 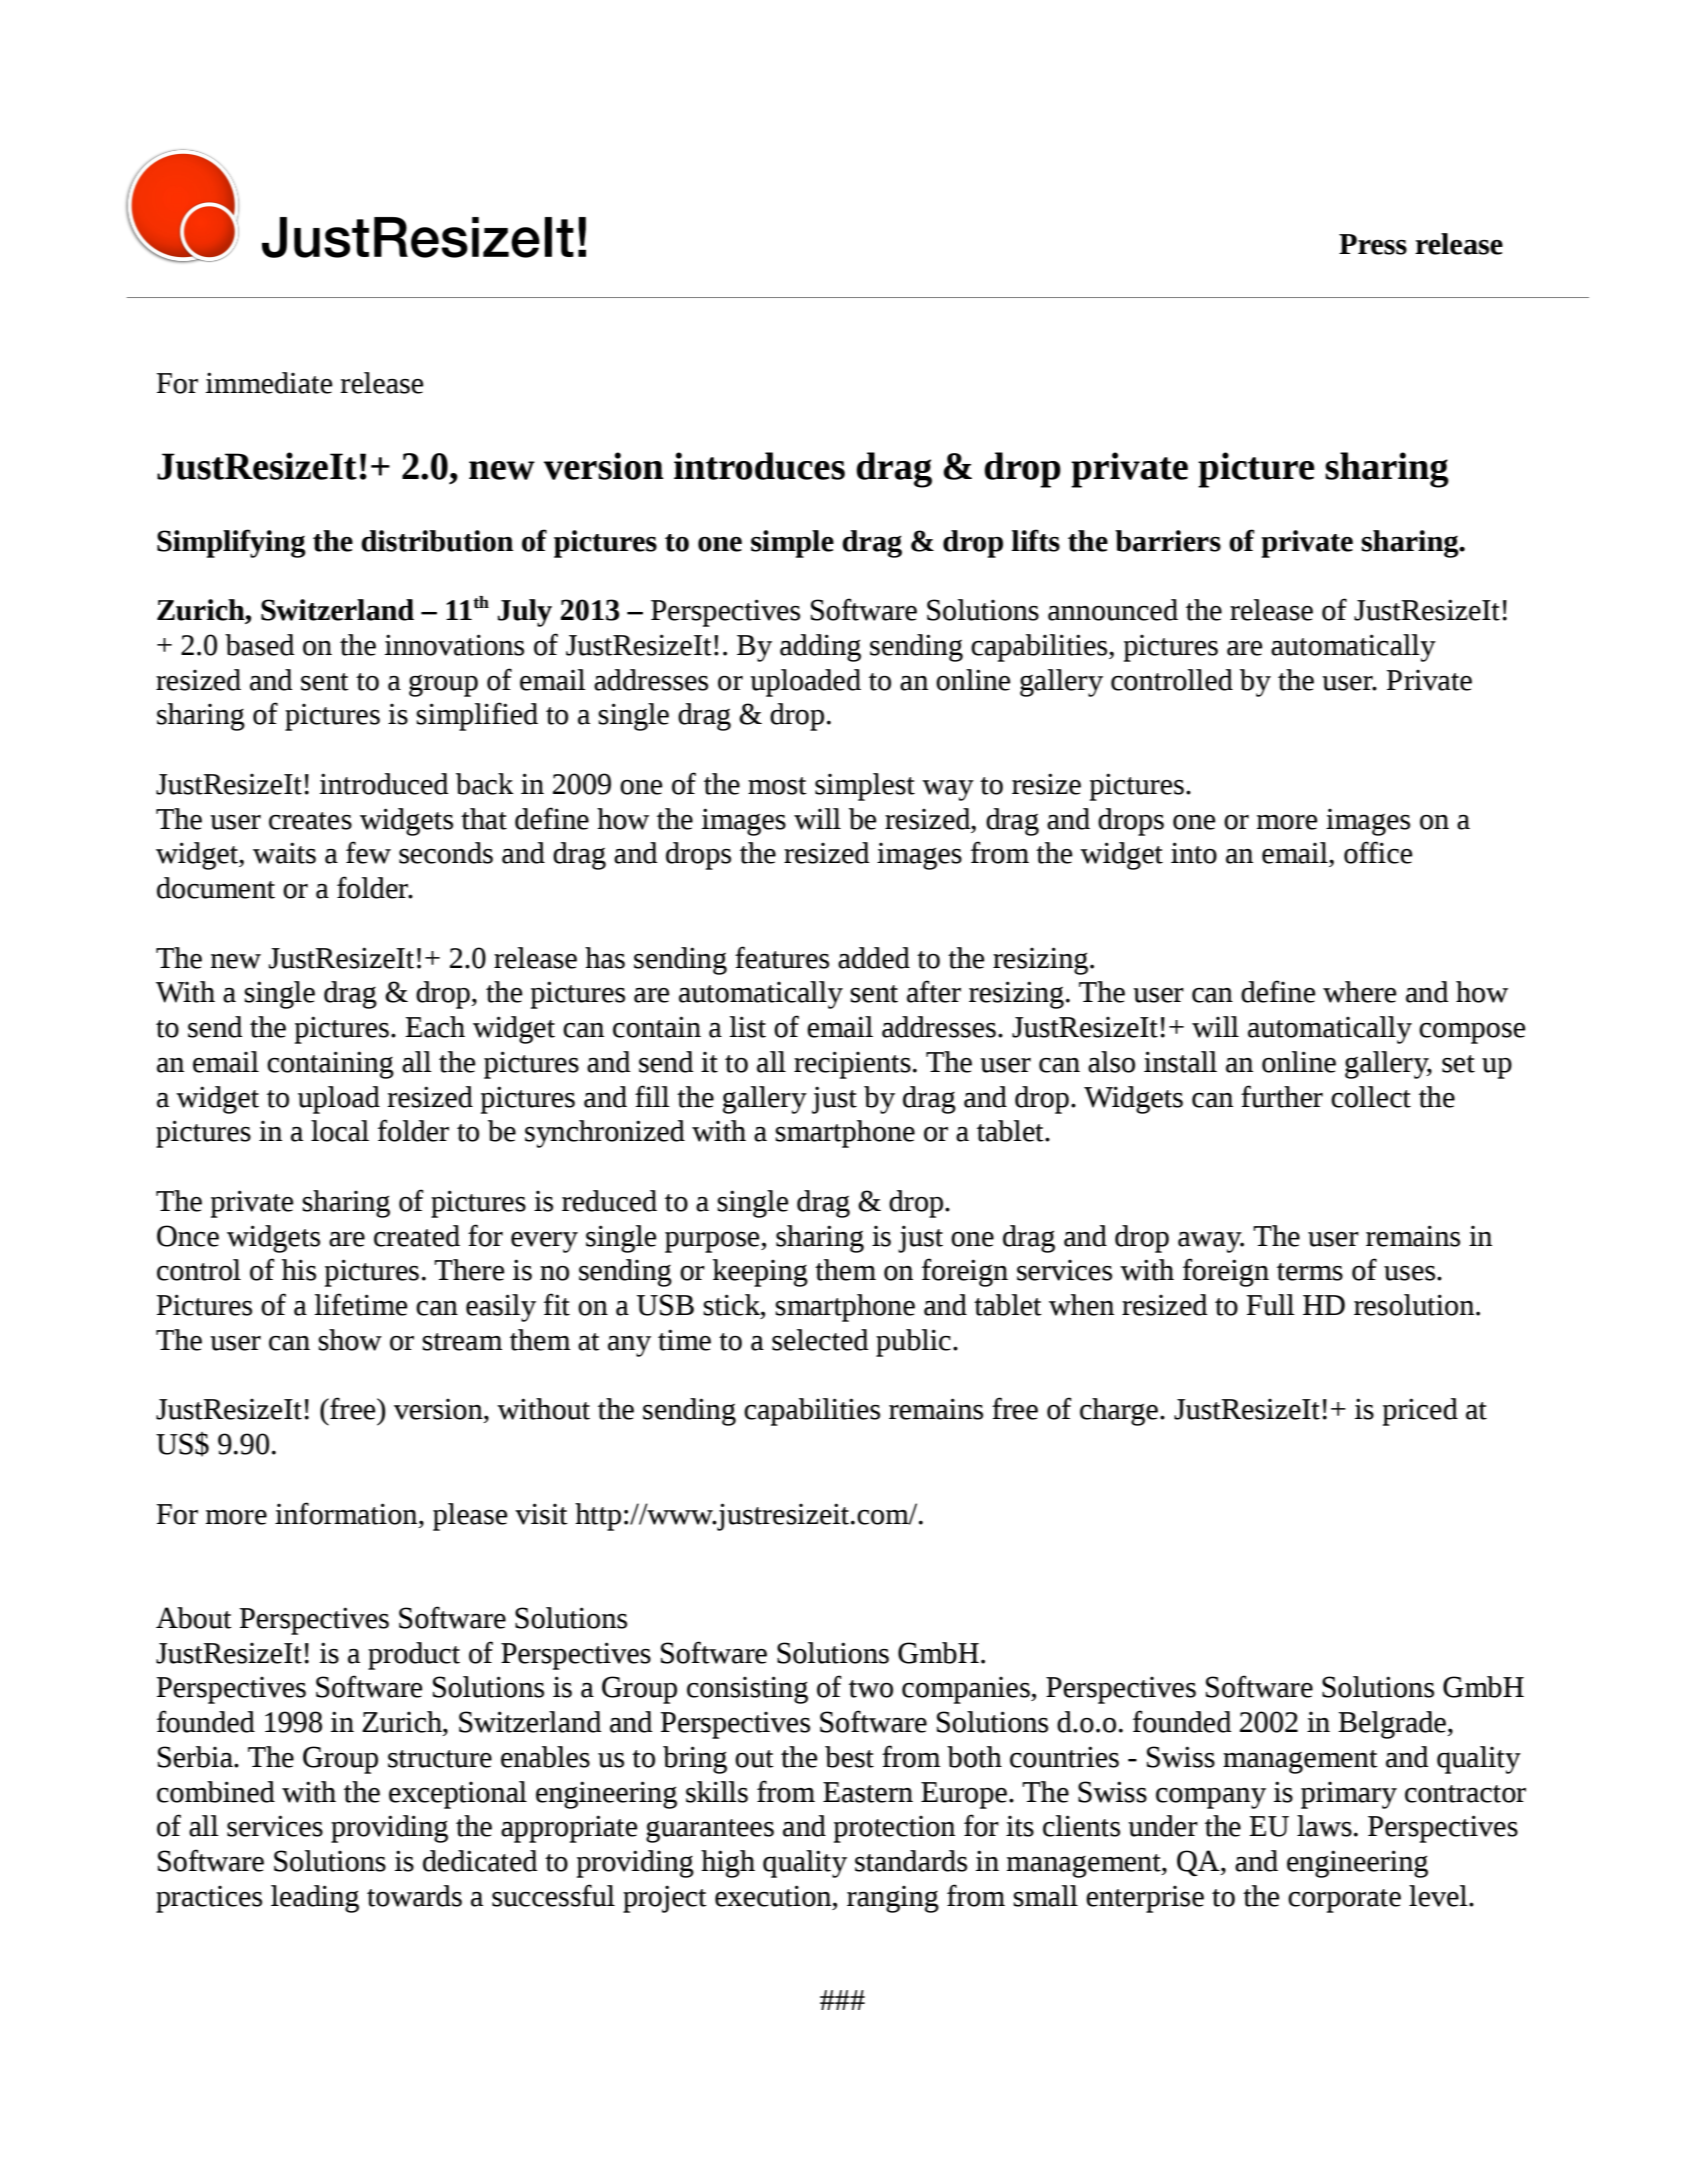 I want to click on further, so click(x=1282, y=1096).
